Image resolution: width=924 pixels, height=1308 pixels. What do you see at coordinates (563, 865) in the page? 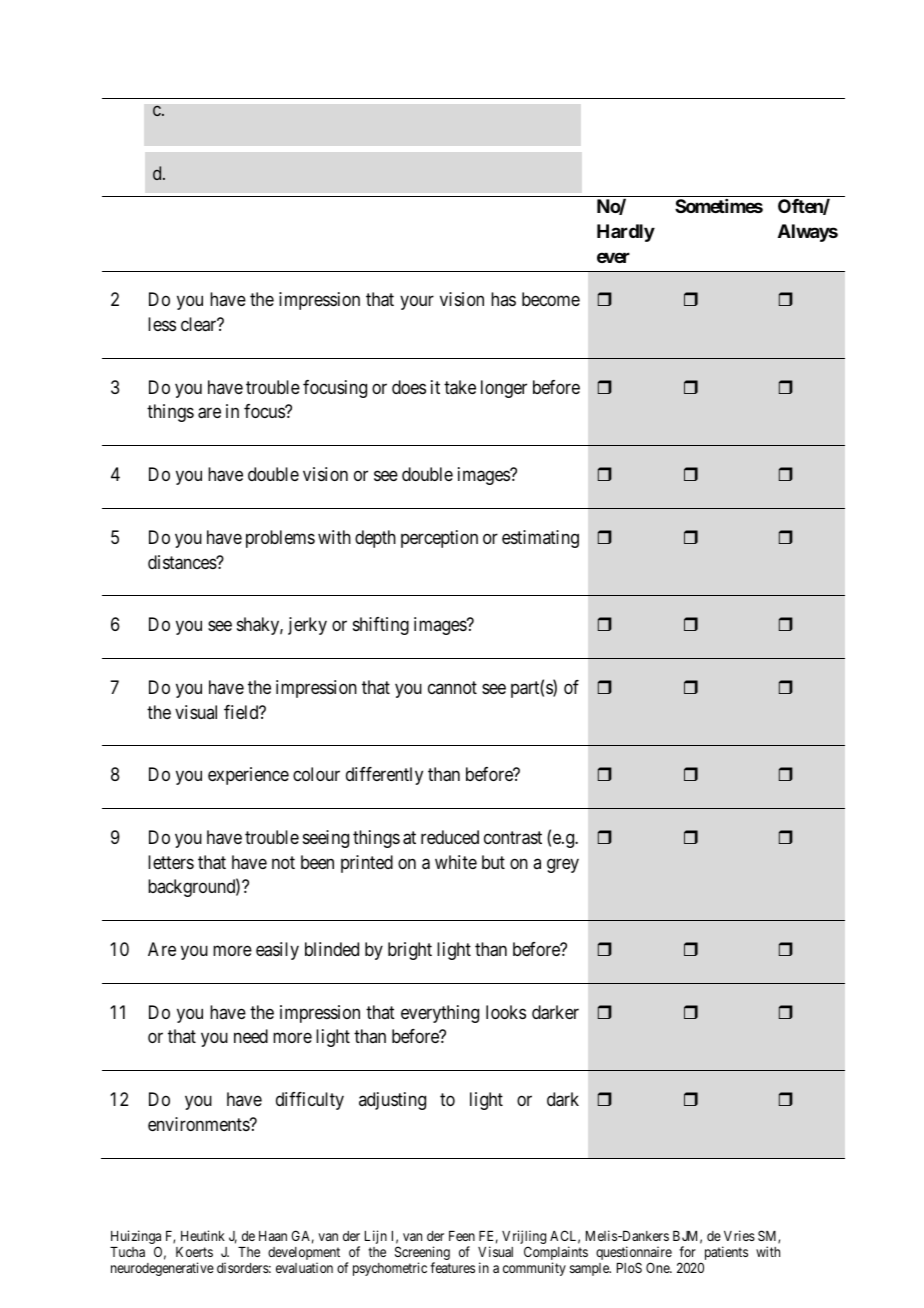
I see `grey` at bounding box center [563, 865].
